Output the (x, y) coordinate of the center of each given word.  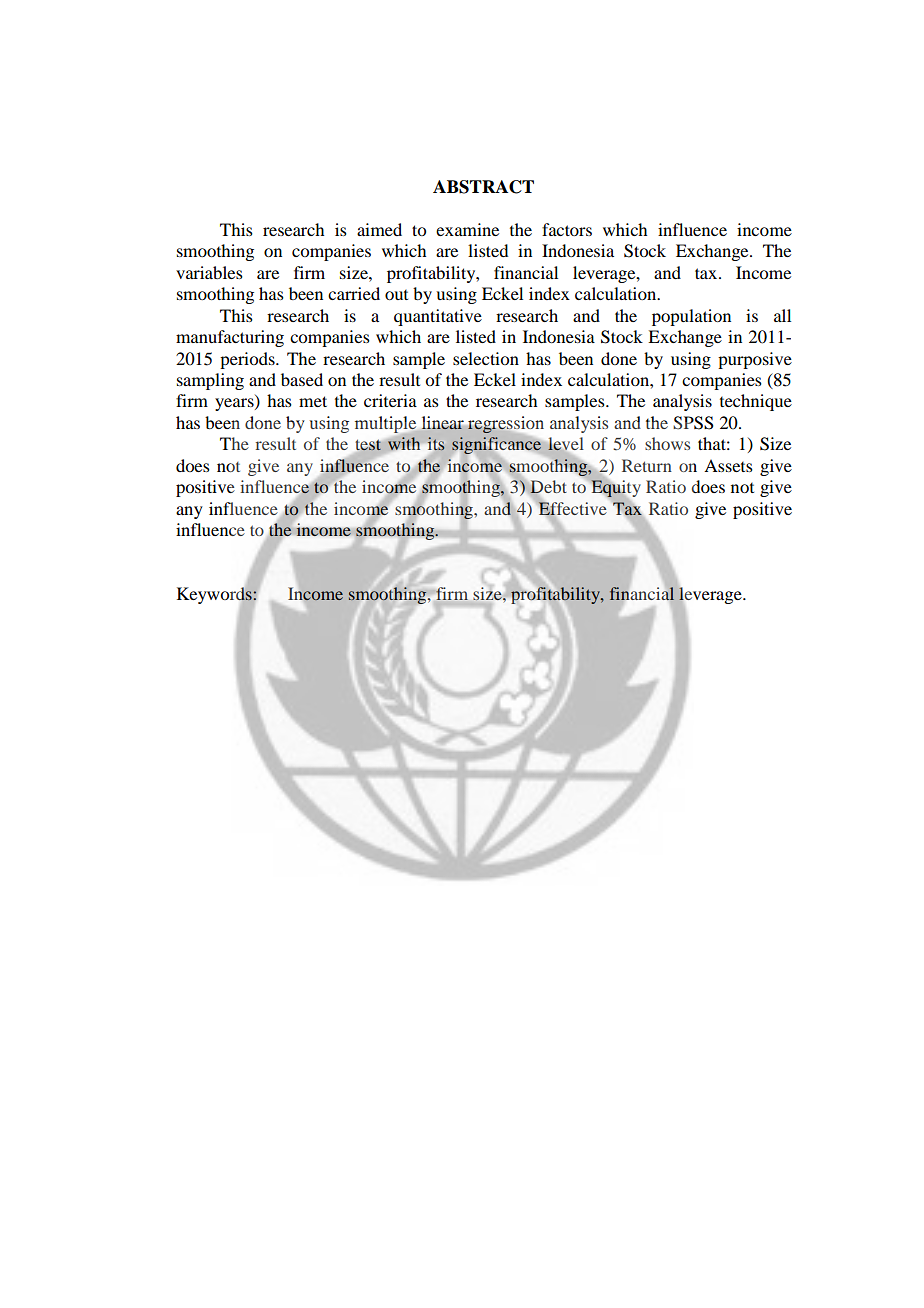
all (782, 315)
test (368, 445)
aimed (379, 229)
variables (209, 272)
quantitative (438, 317)
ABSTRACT (483, 187)
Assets (728, 465)
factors (567, 229)
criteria (390, 400)
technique (756, 402)
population (691, 317)
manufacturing (230, 338)
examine (467, 229)
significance (498, 444)
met (313, 401)
